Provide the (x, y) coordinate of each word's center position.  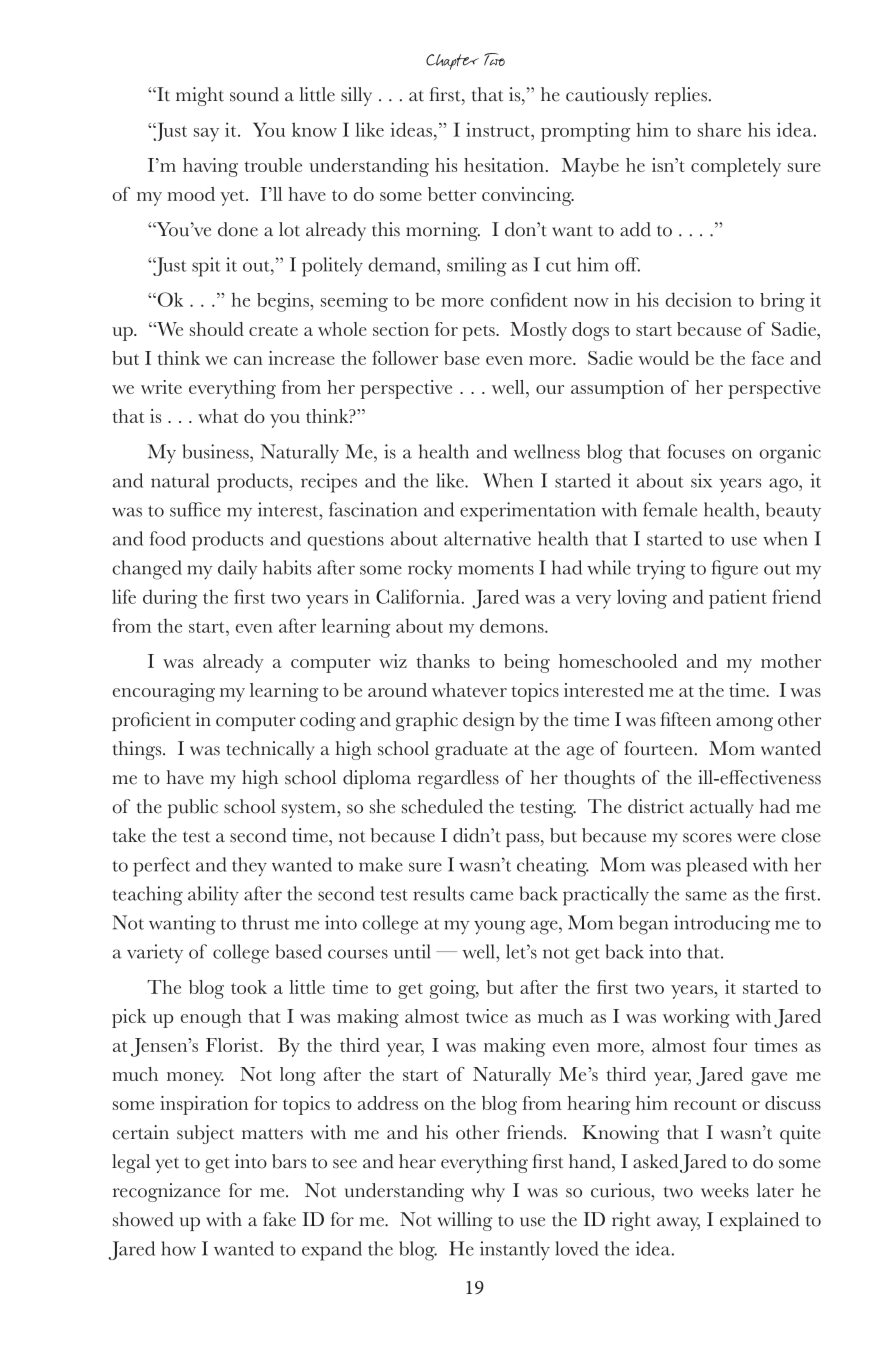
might (200, 96)
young (500, 927)
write (161, 387)
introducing (722, 925)
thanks (443, 661)
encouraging (164, 692)
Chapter (452, 62)
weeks (725, 1190)
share (719, 129)
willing (465, 1221)
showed (143, 1219)
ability (213, 896)
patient (738, 599)
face (768, 358)
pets (479, 333)
